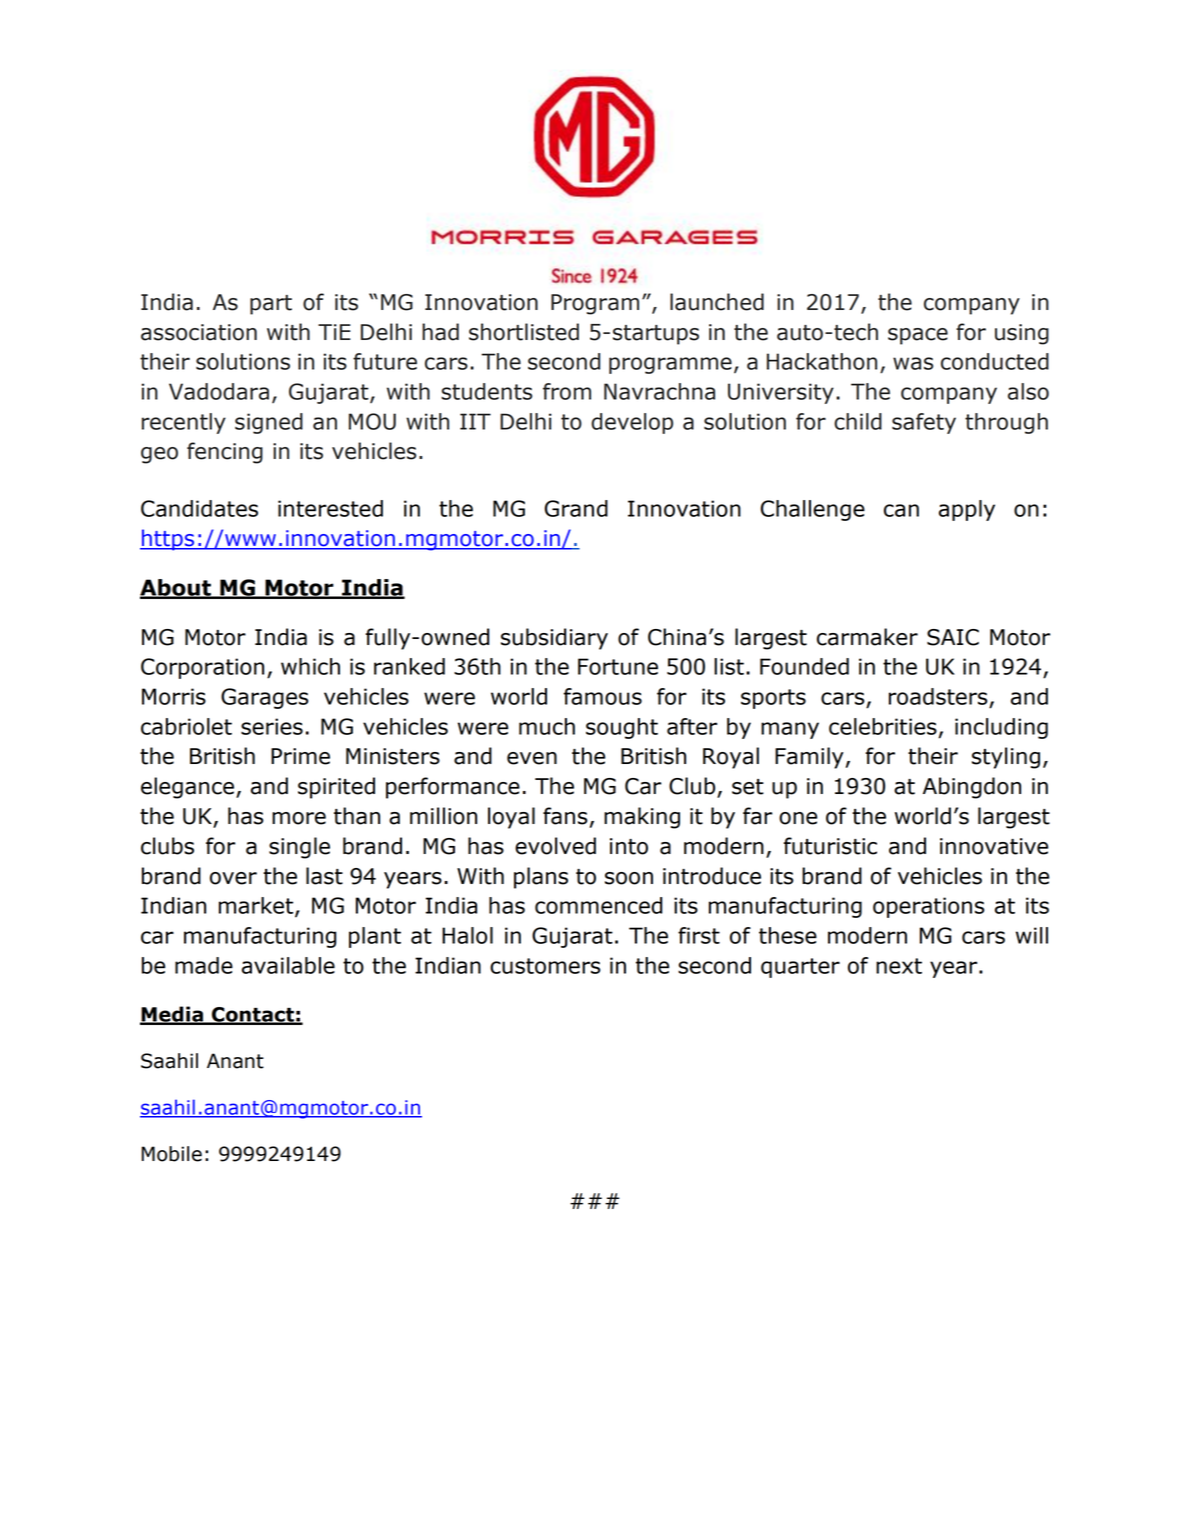 The image size is (1190, 1539). Describe the element at coordinates (576, 508) in the image. I see `Grand` at that location.
